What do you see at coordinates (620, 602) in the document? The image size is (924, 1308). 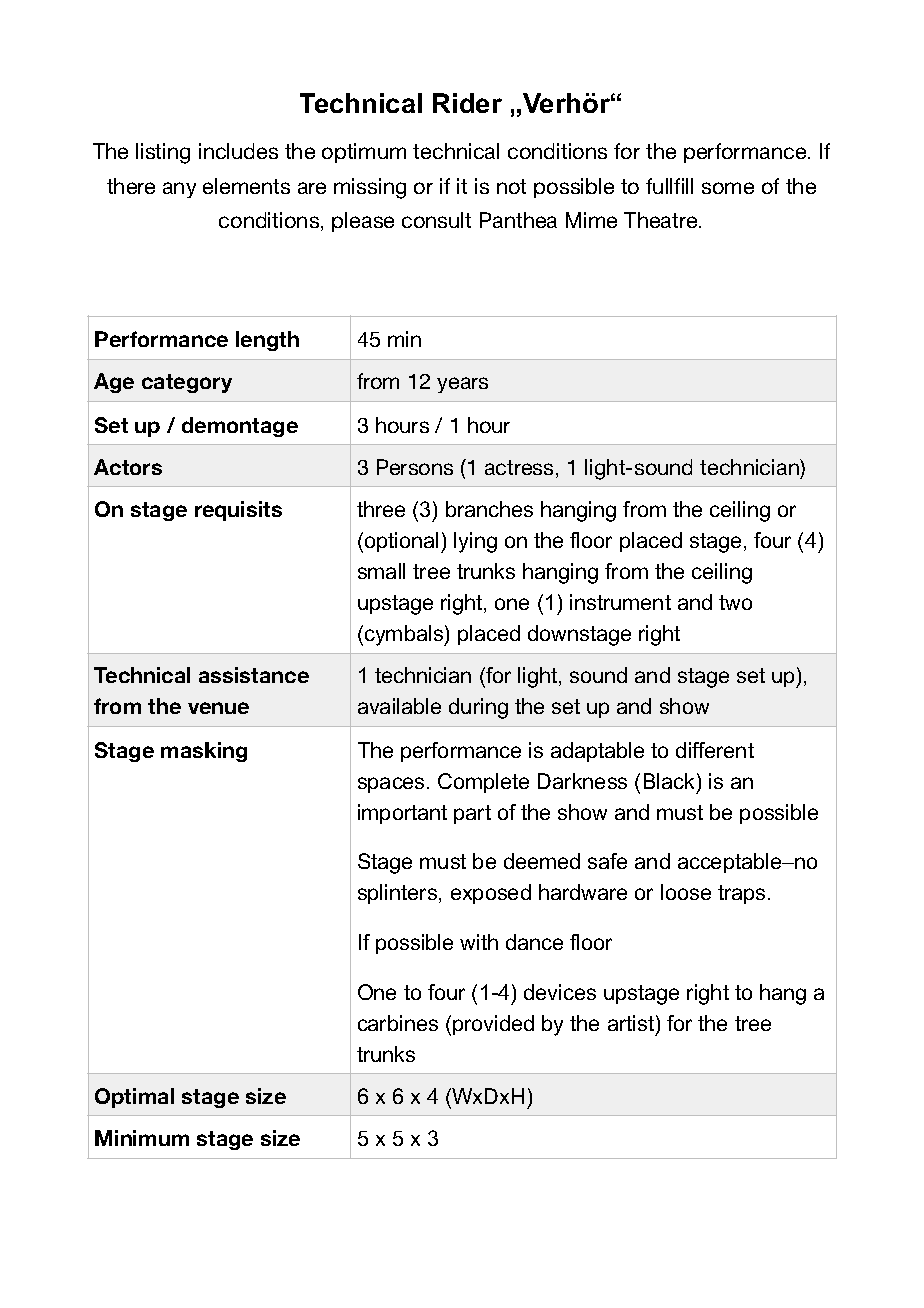 I see `instrument` at bounding box center [620, 602].
